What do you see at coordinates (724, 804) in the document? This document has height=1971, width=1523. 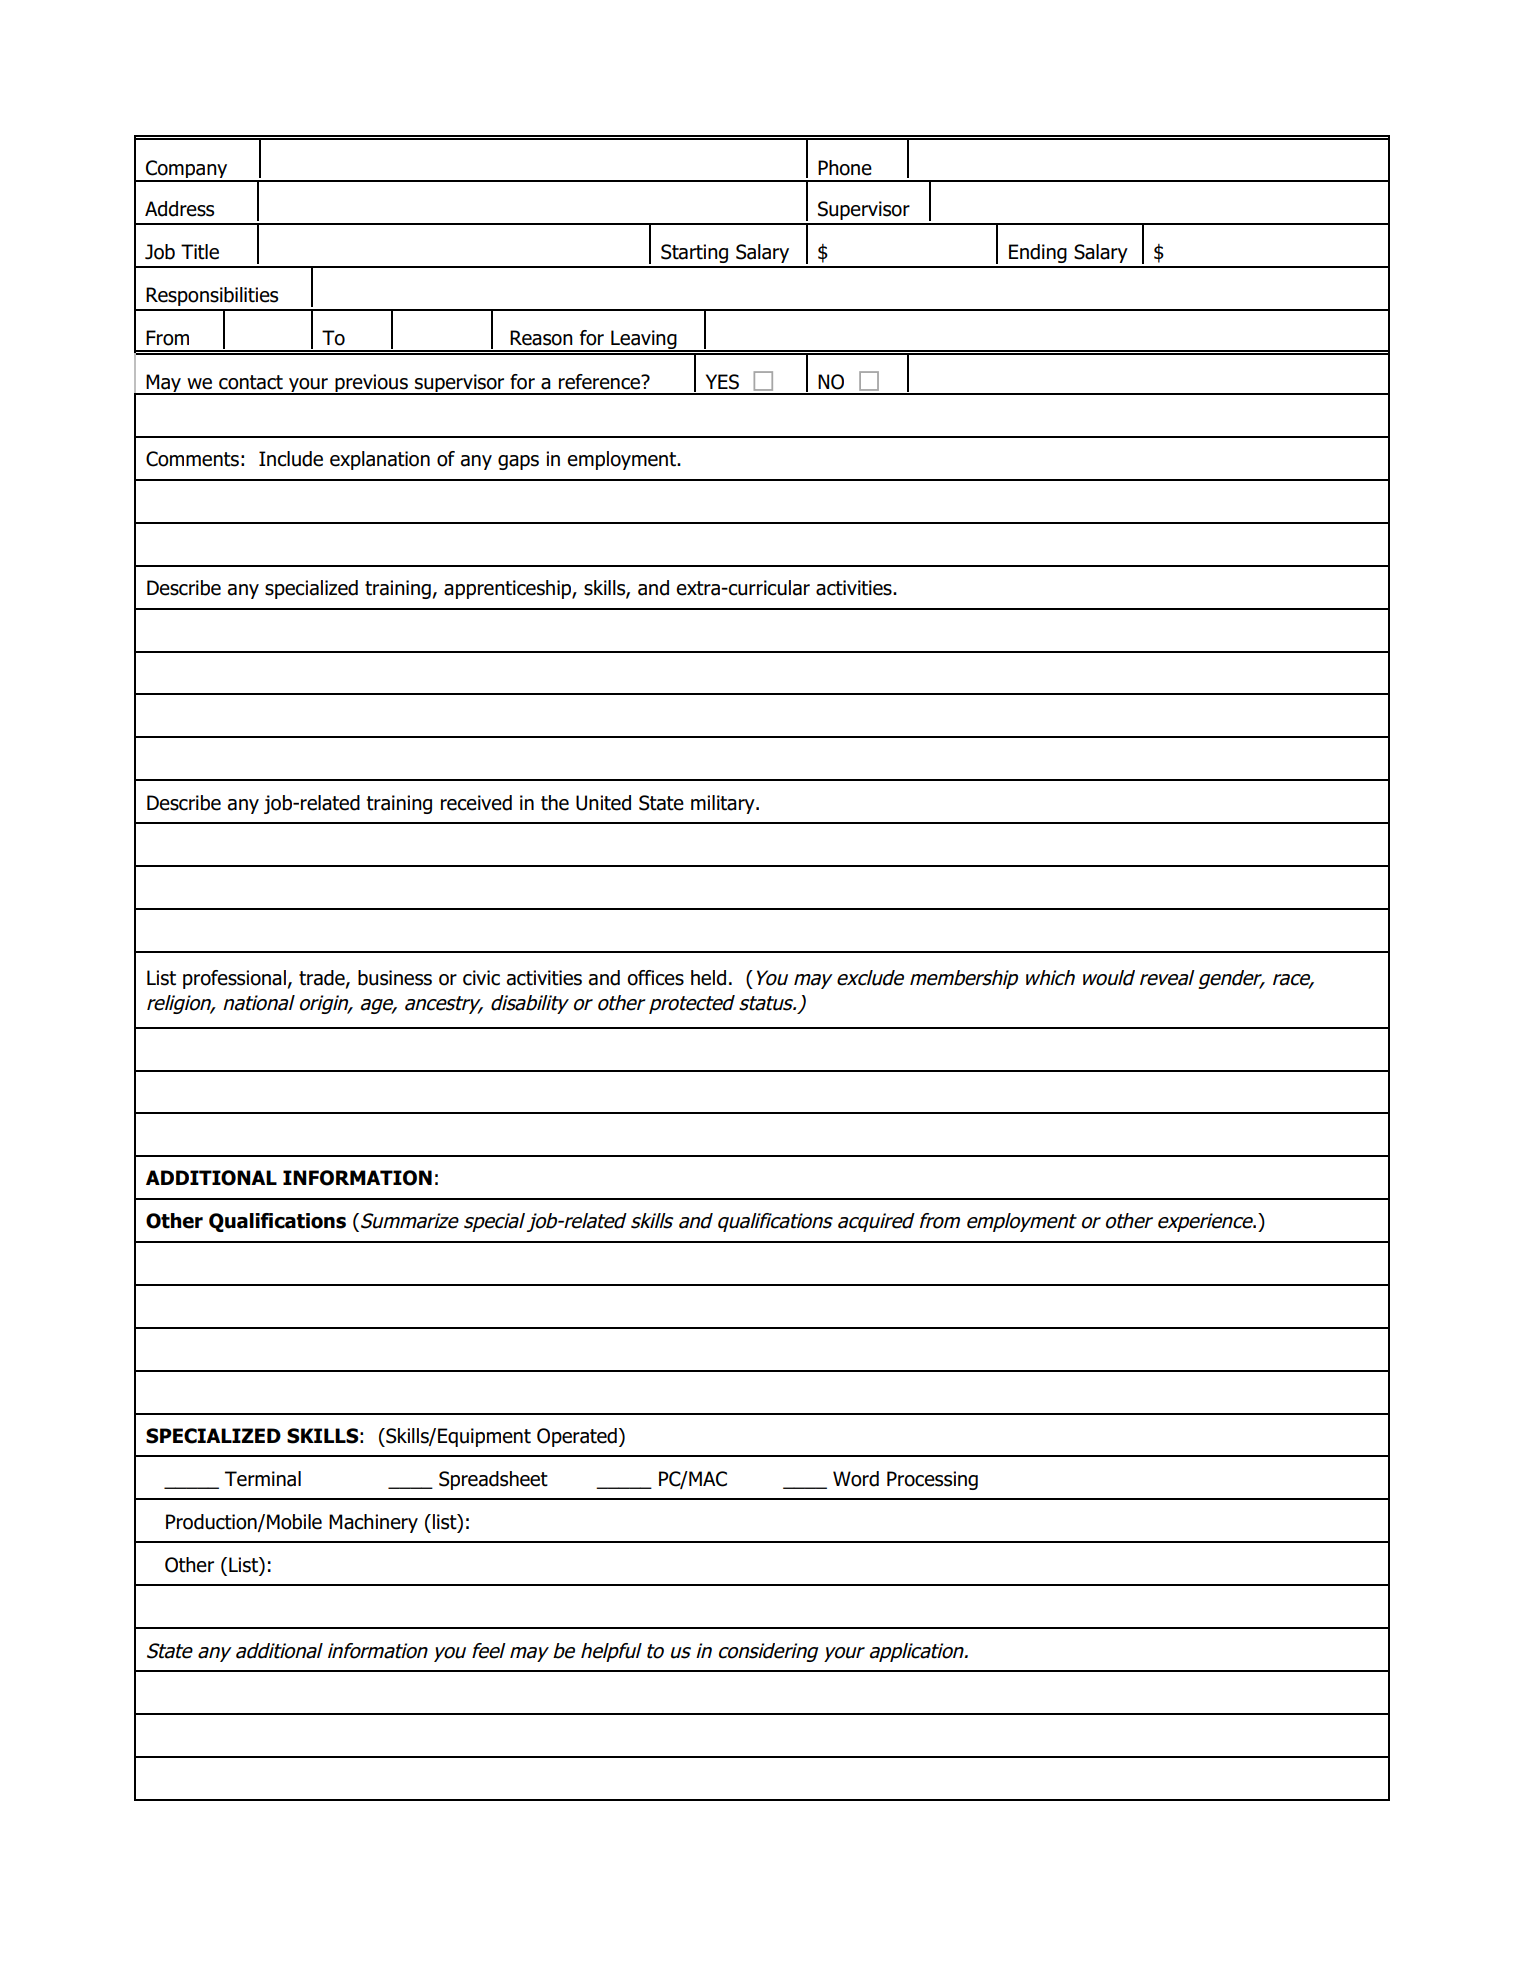 I see `military` at bounding box center [724, 804].
